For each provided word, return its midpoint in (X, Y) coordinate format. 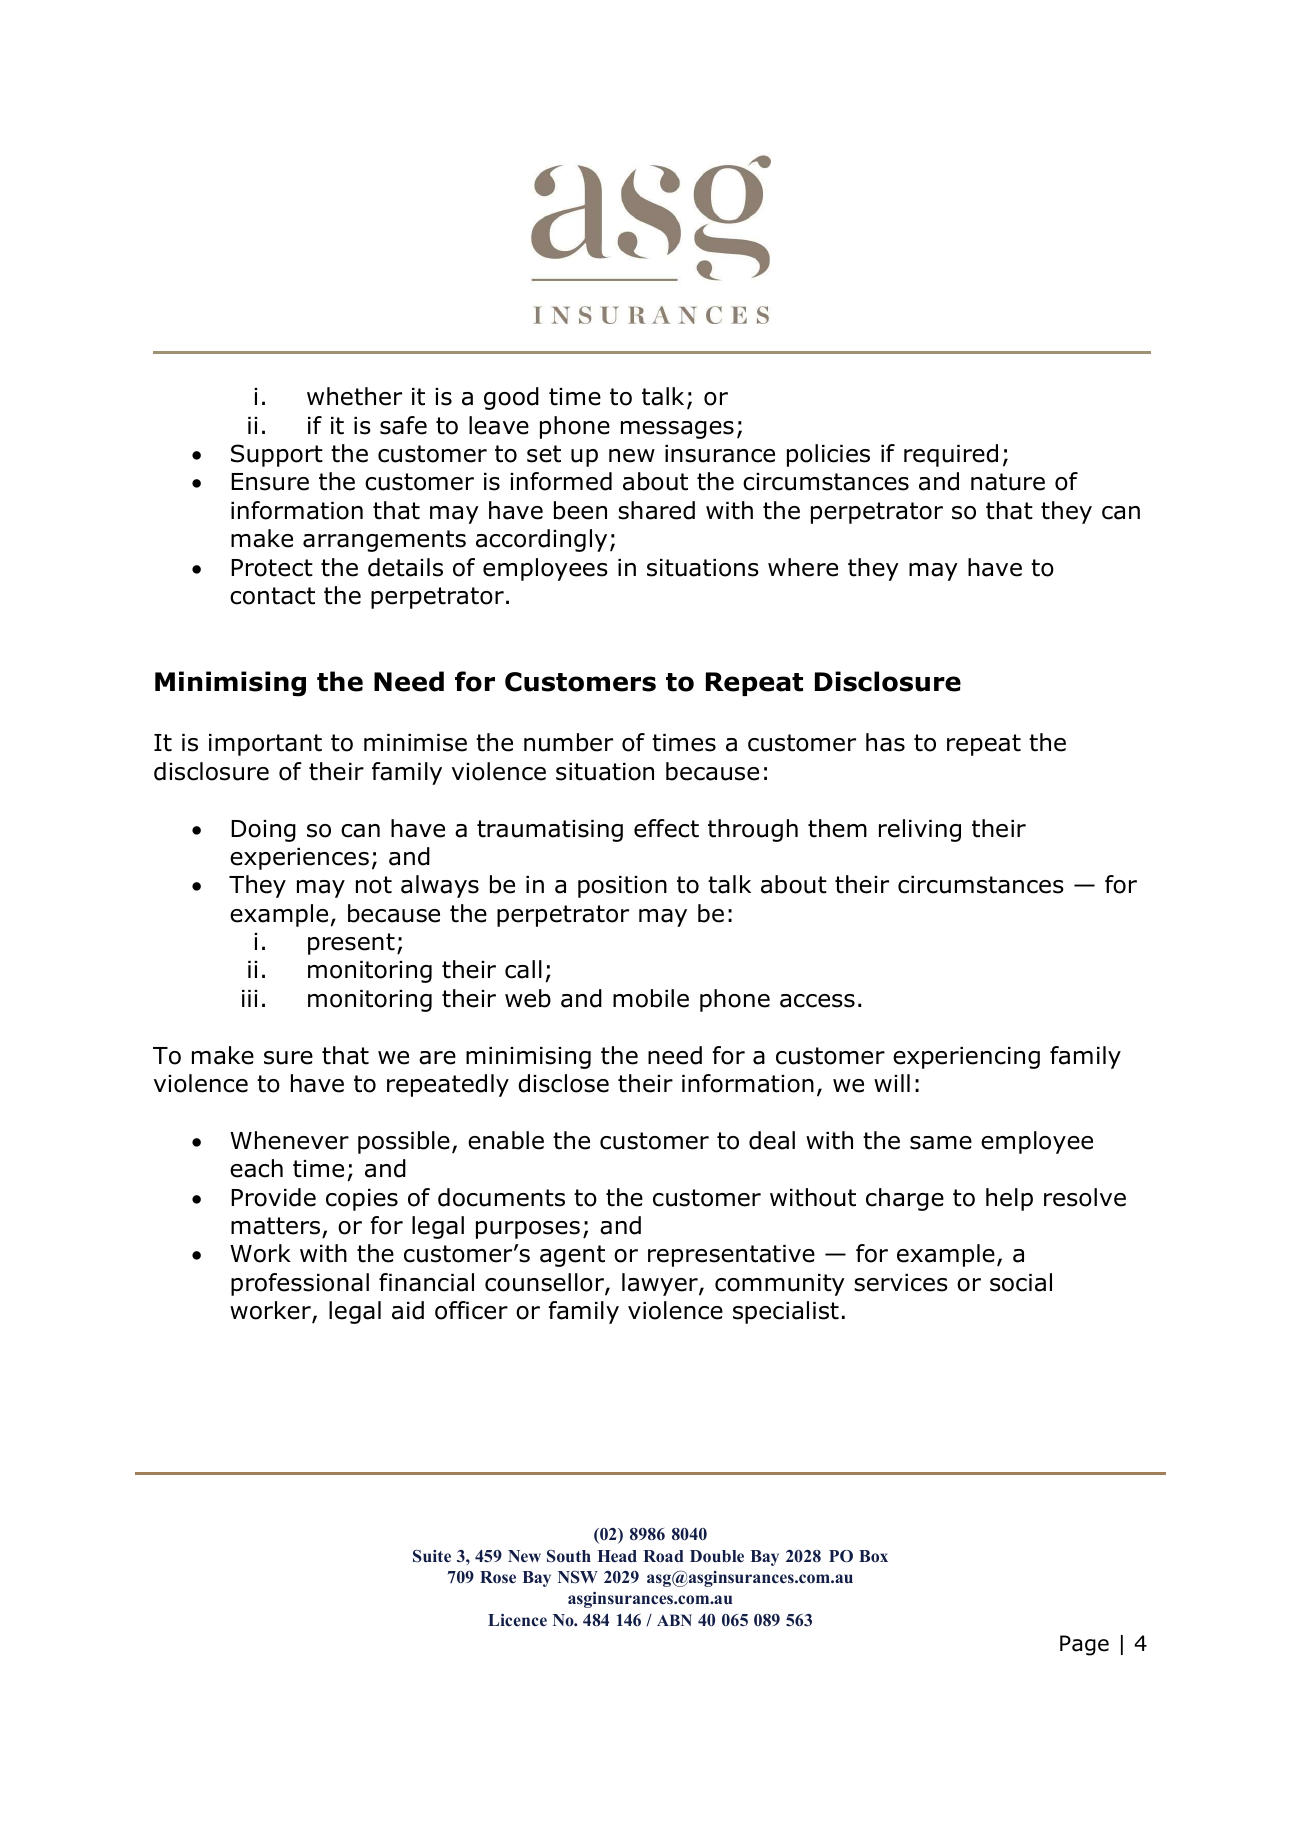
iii (249, 998)
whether (354, 396)
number (568, 742)
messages (677, 430)
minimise (415, 743)
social (1021, 1282)
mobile (651, 998)
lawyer (661, 1284)
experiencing (966, 1058)
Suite (432, 1556)
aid (408, 1310)
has (885, 742)
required (951, 455)
